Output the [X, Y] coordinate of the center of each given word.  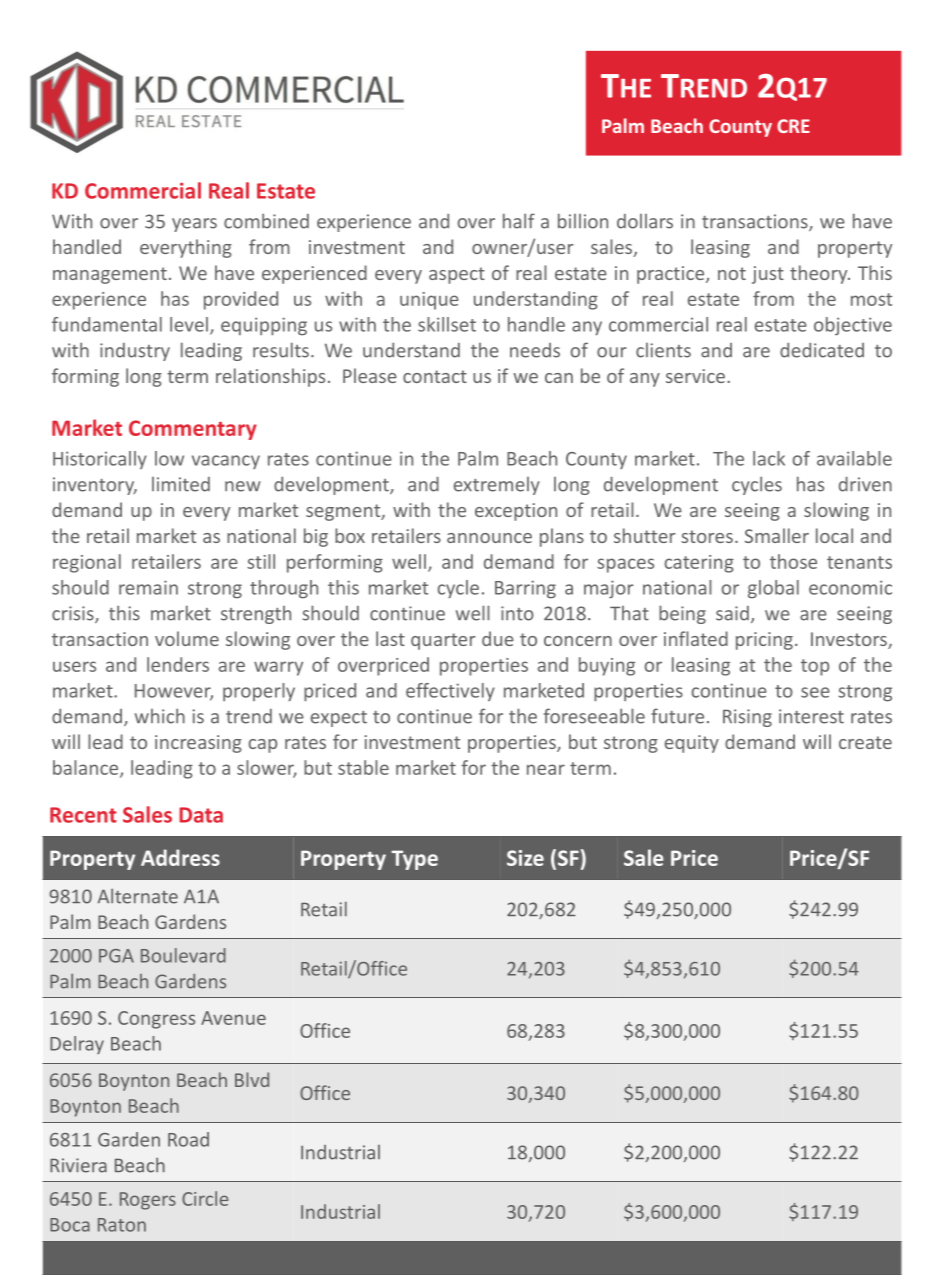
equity [692, 744]
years [194, 225]
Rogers [148, 1201]
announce [489, 538]
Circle [205, 1198]
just [768, 275]
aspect [457, 275]
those [793, 561]
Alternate [138, 896]
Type [414, 860]
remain [148, 587]
